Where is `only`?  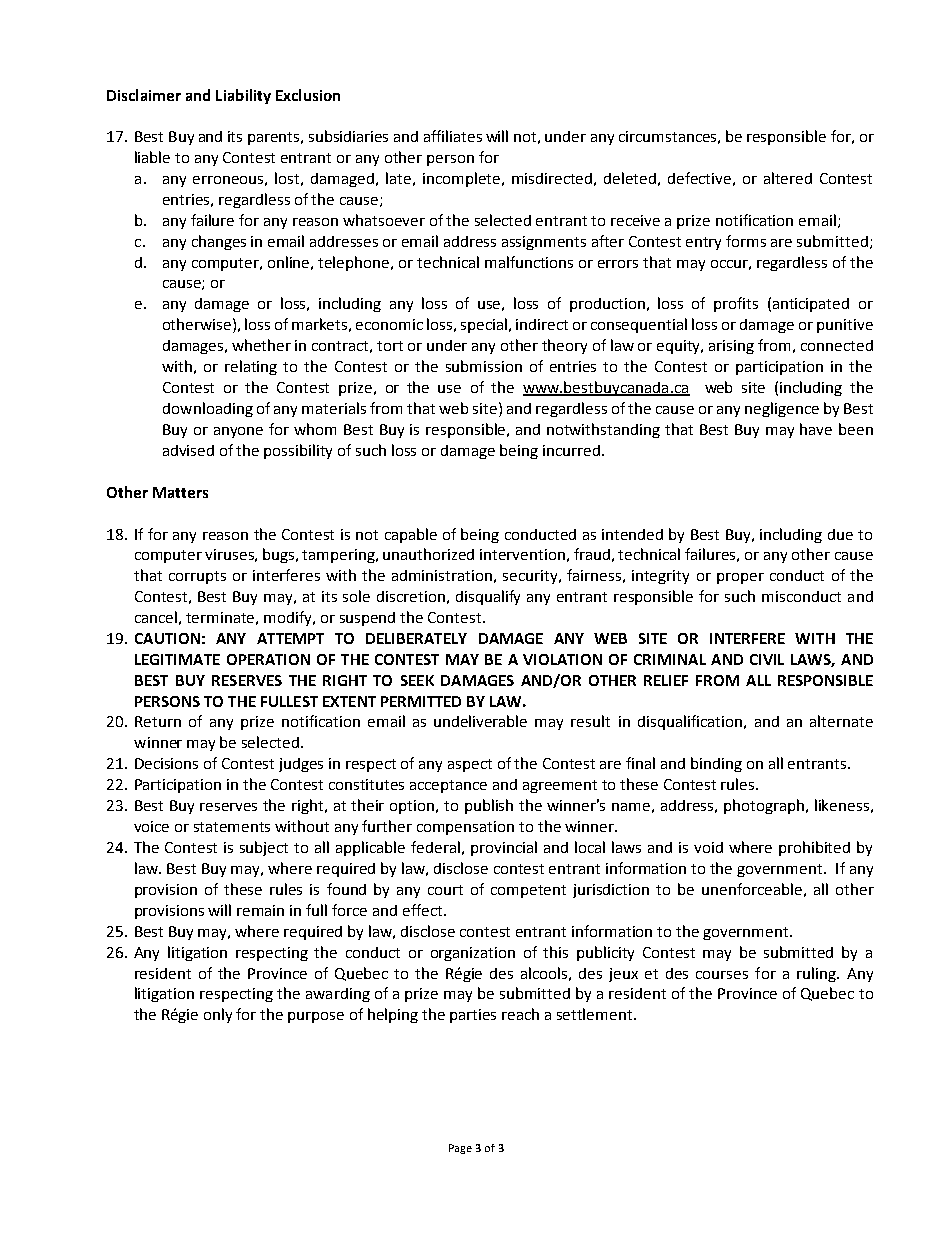 only is located at coordinates (218, 1015).
